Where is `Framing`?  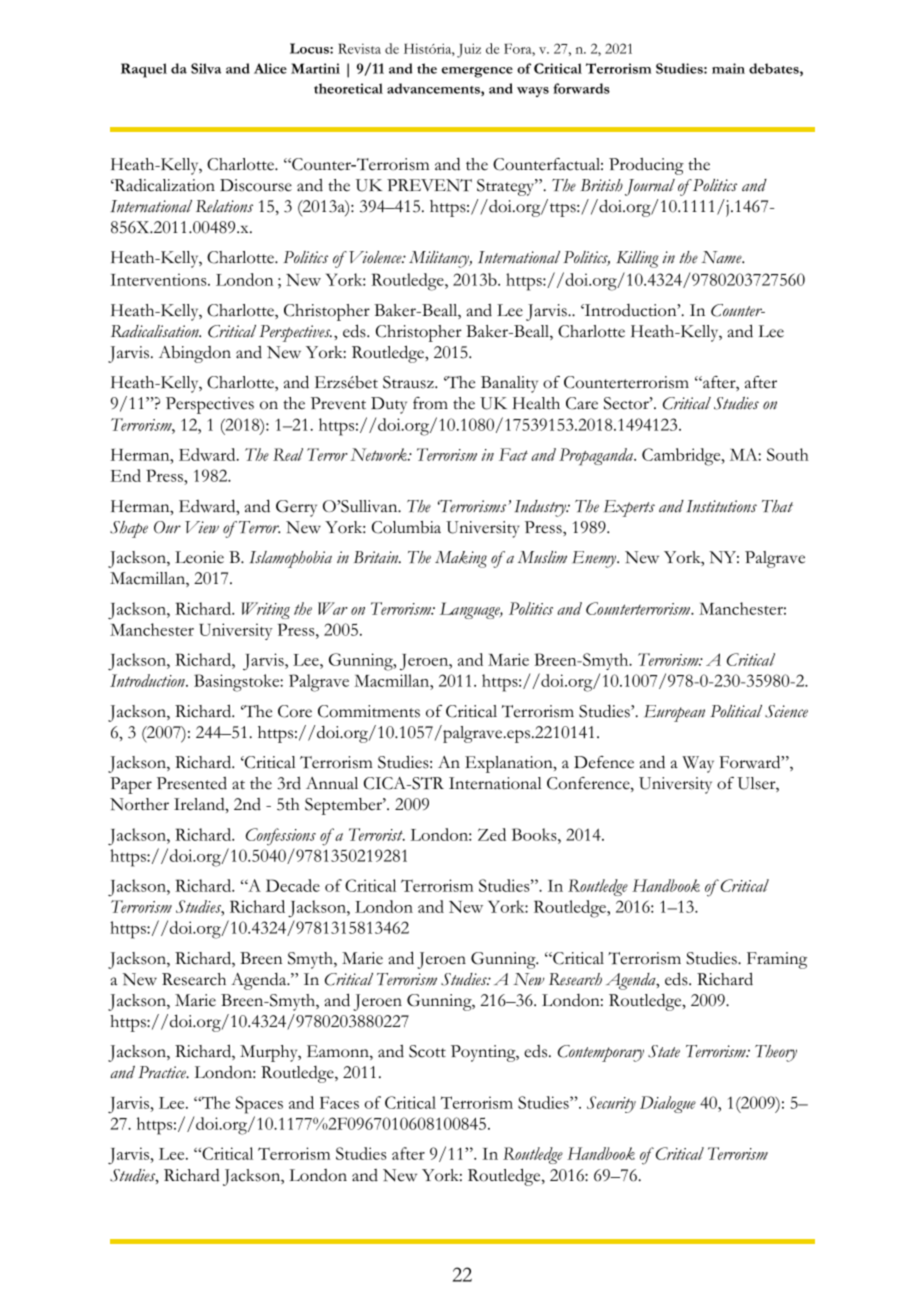 Framing is located at coordinates (777, 960).
